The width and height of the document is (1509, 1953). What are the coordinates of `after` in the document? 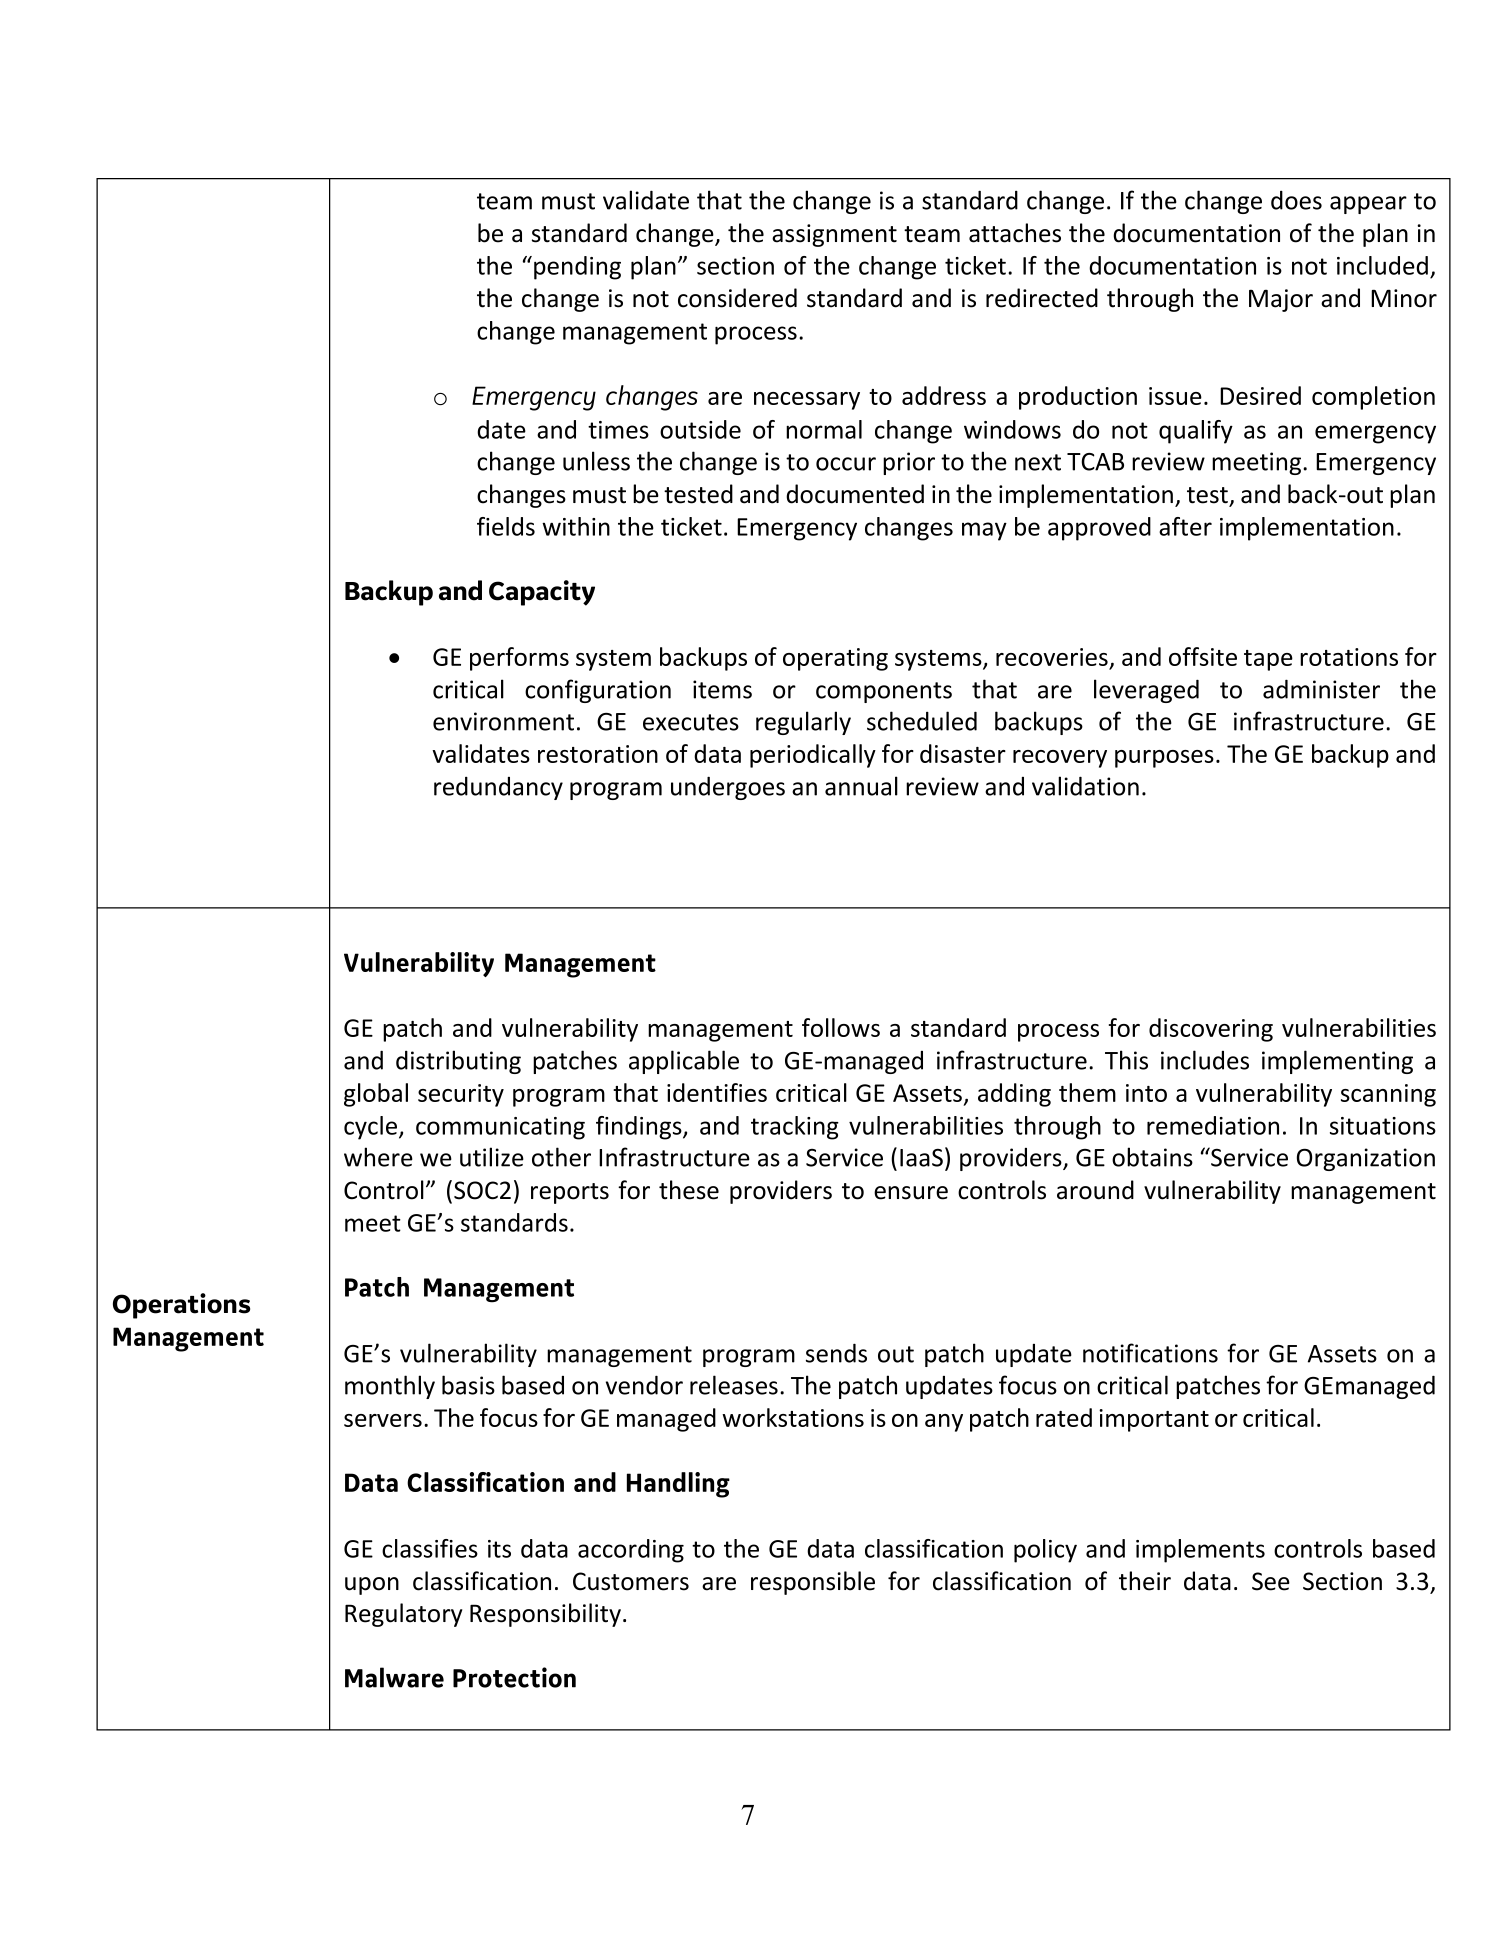 It's located at (1185, 526).
